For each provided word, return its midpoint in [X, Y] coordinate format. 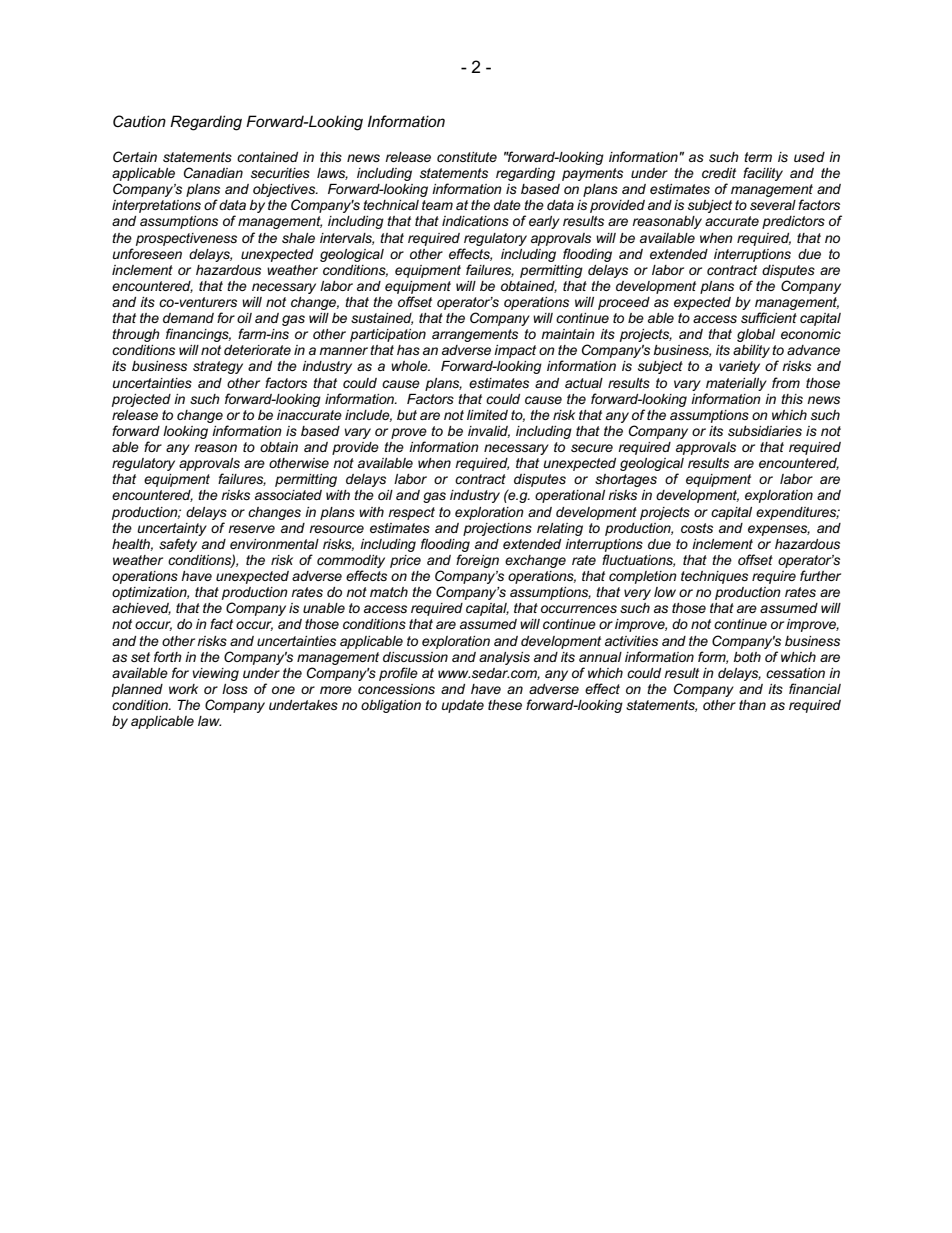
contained [267, 157]
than [752, 705]
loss [235, 689]
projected [141, 400]
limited [487, 415]
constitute [467, 157]
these [505, 705]
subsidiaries [765, 431]
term [758, 157]
